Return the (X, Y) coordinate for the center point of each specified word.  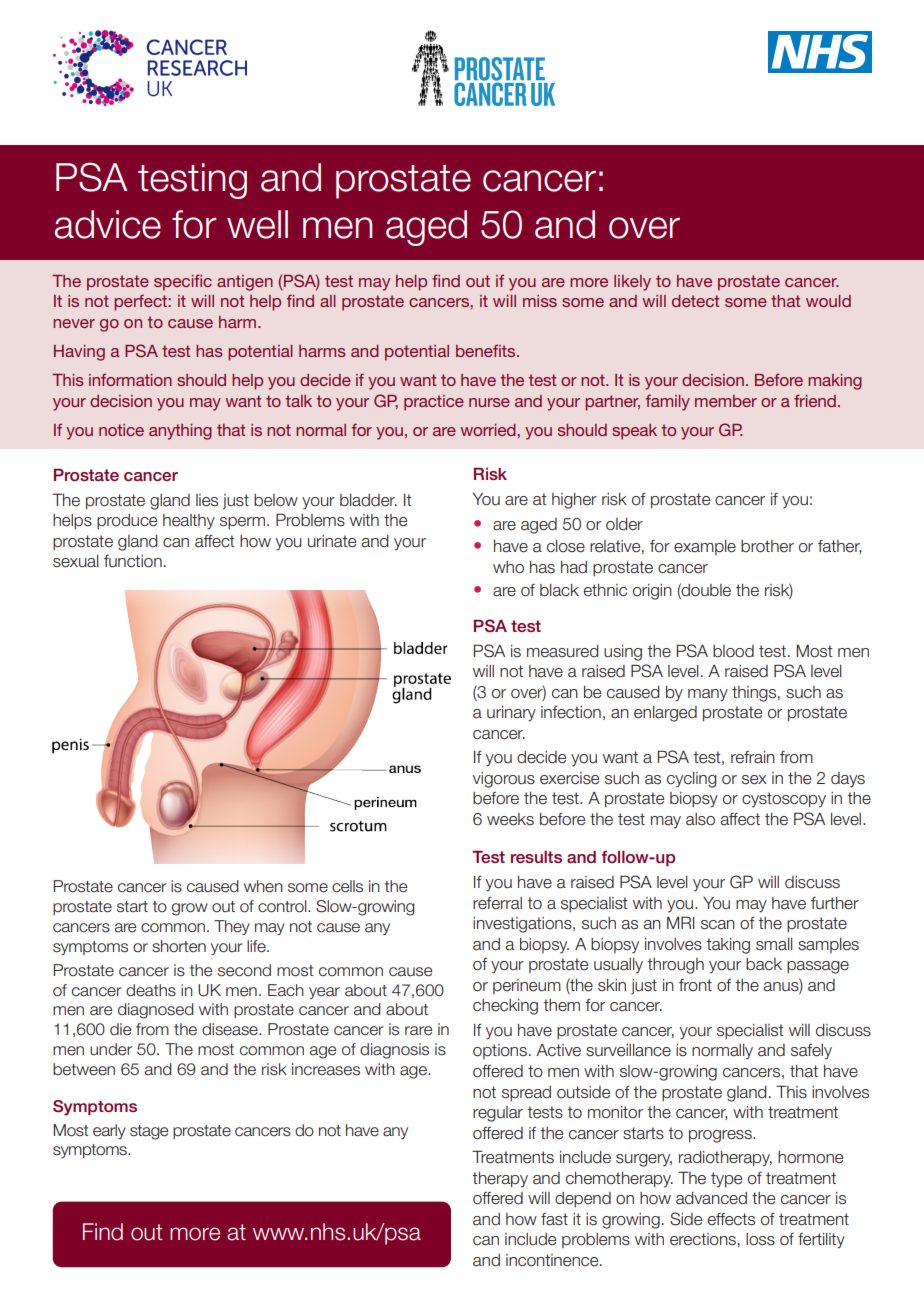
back (764, 964)
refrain (753, 757)
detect (695, 301)
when (263, 886)
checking (505, 1007)
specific (183, 282)
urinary (511, 714)
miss (540, 301)
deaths (151, 990)
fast (554, 1219)
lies (207, 500)
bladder (368, 500)
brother (767, 546)
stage (149, 1132)
